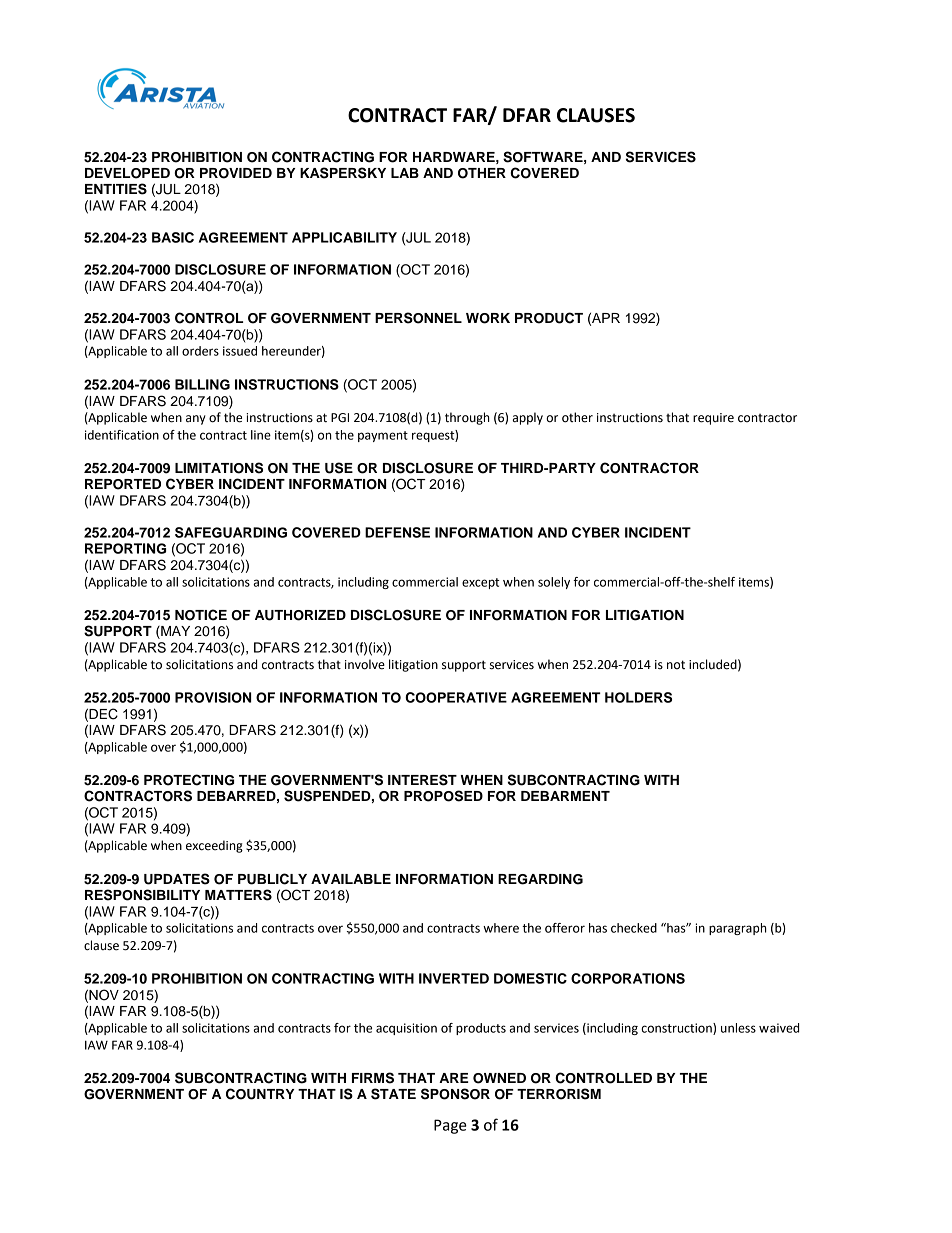  I want to click on BASIC, so click(173, 237).
